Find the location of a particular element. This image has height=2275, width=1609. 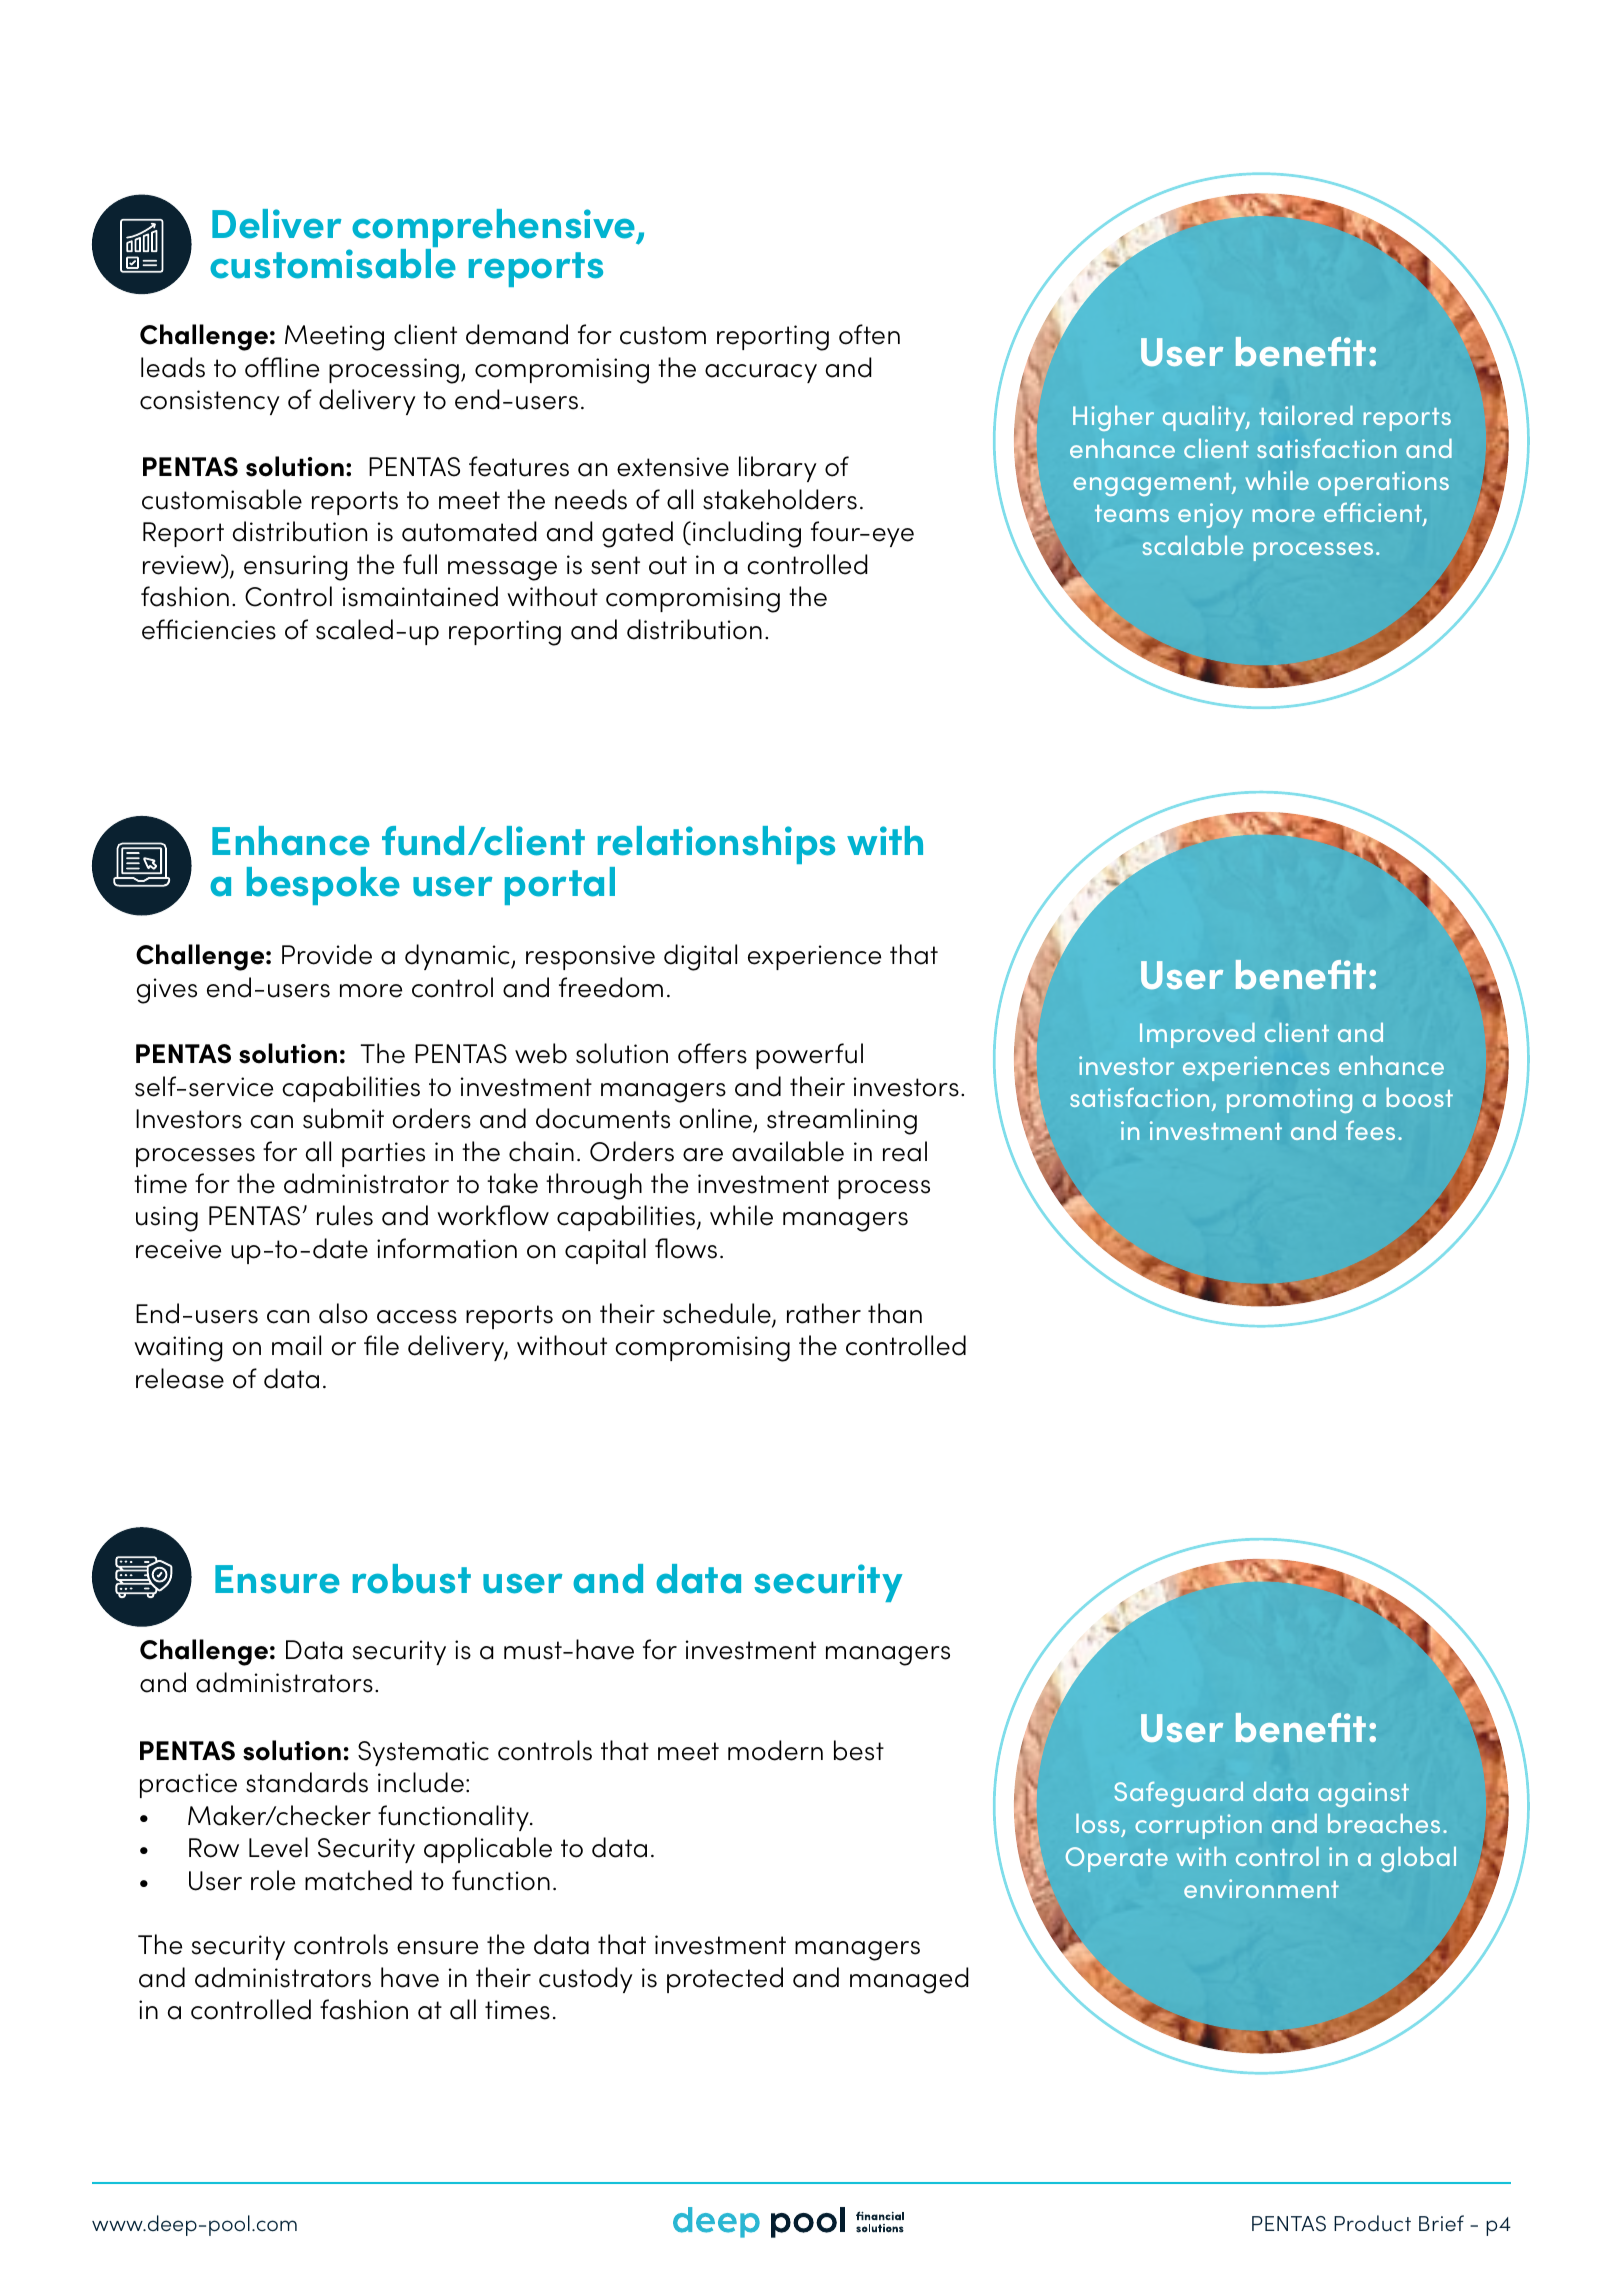

robust is located at coordinates (412, 1579).
